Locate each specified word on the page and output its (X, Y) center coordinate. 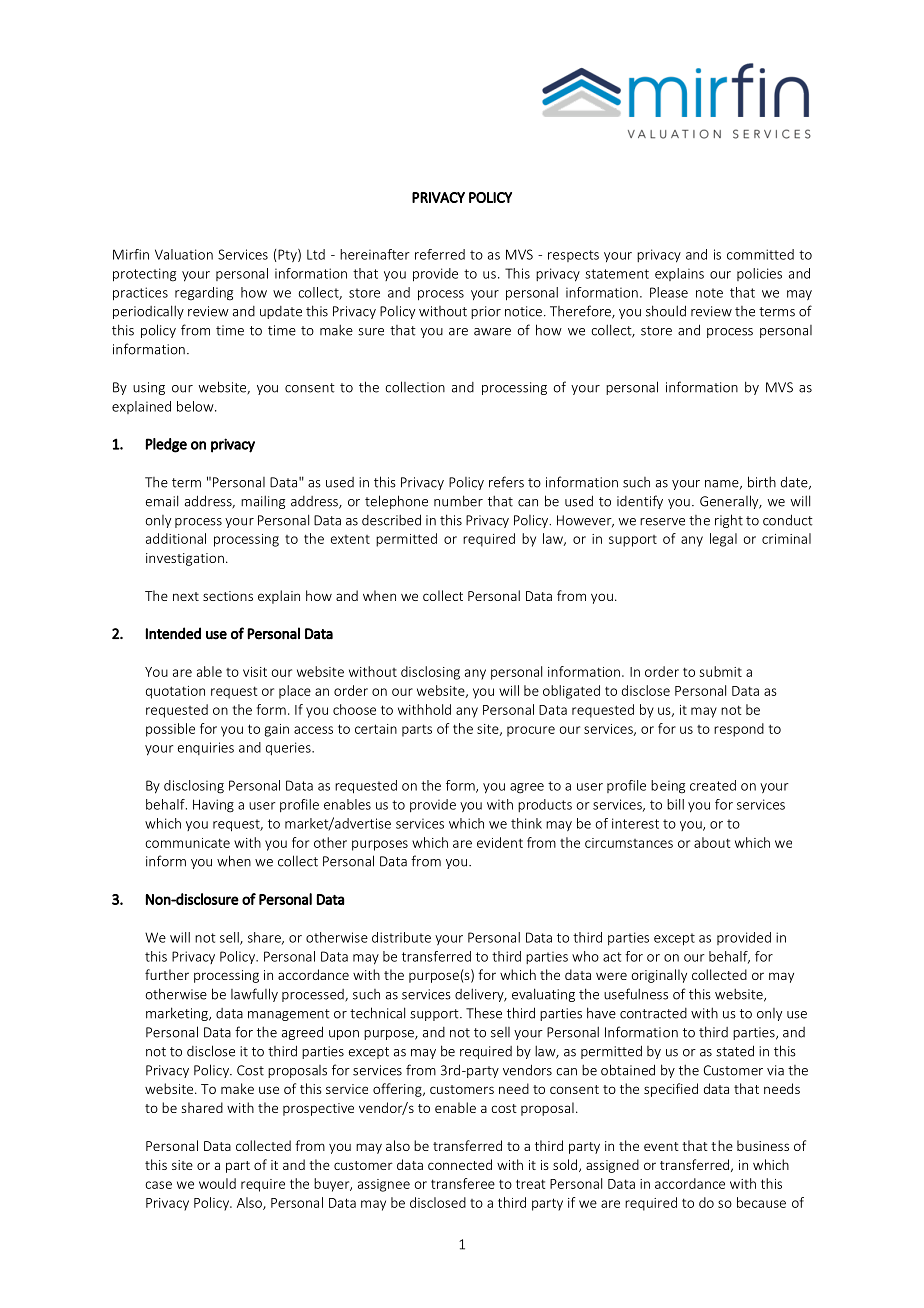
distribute (401, 937)
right (729, 521)
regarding (204, 294)
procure (531, 731)
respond (739, 730)
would (217, 1183)
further (167, 974)
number (458, 501)
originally (659, 976)
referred (440, 254)
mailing (263, 502)
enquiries (206, 748)
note (709, 293)
